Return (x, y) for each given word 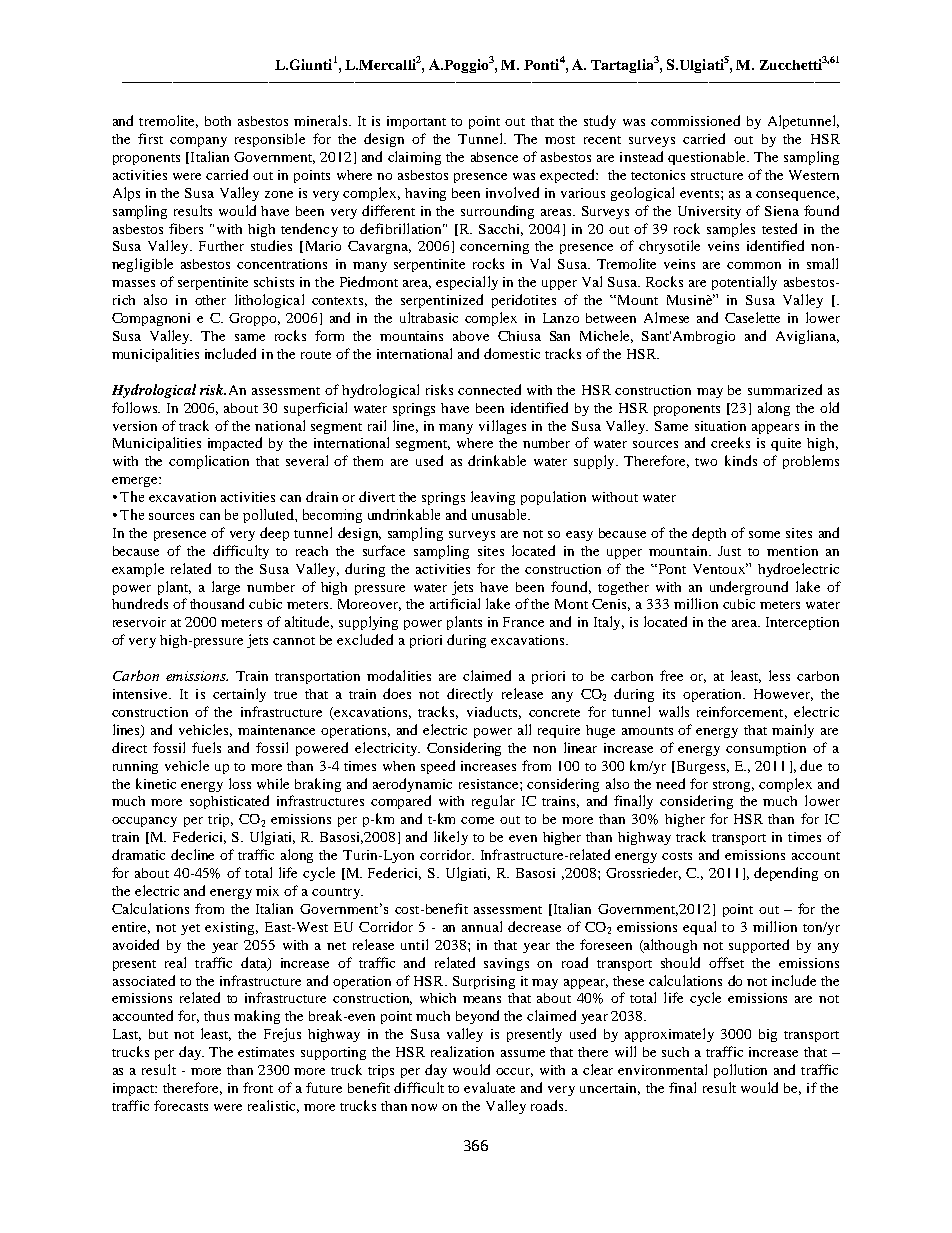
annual (482, 926)
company (198, 142)
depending (786, 874)
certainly (239, 695)
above (471, 336)
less (779, 675)
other (210, 300)
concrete (554, 713)
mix (267, 891)
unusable (500, 514)
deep (274, 534)
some (764, 534)
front (258, 1087)
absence (494, 157)
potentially (744, 283)
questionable (708, 158)
